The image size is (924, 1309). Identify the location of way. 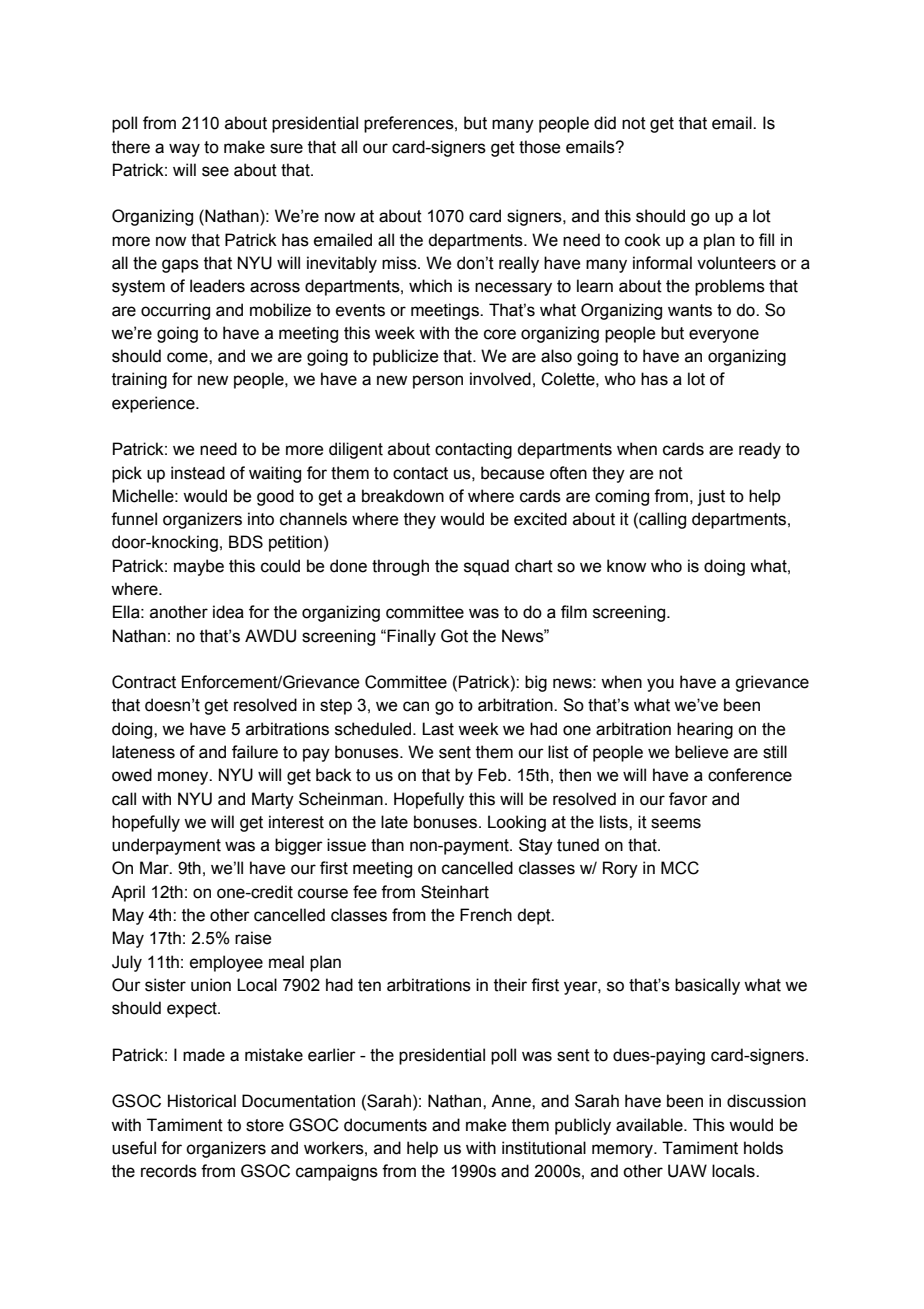
(184, 150).
